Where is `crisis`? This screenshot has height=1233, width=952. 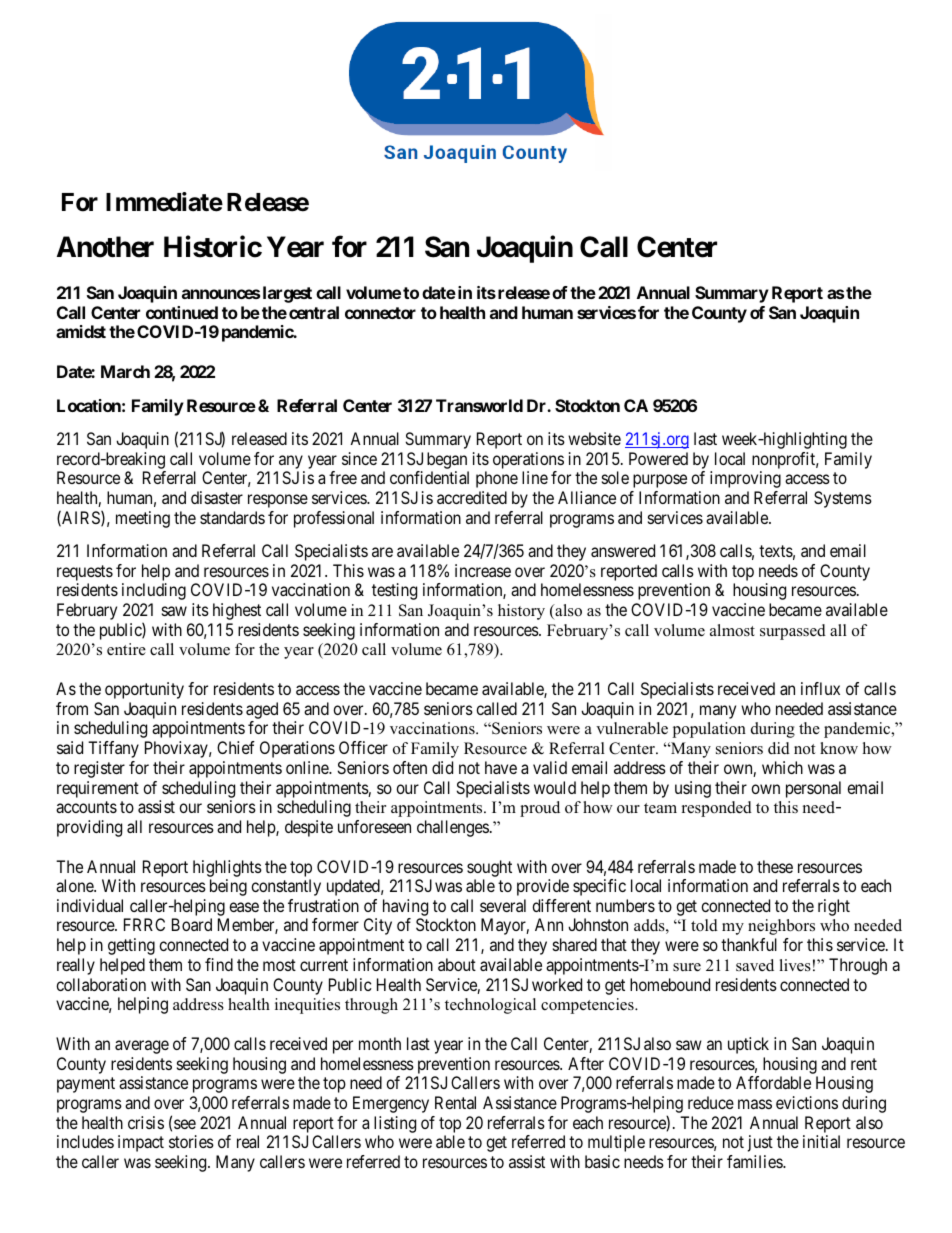
crisis is located at coordinates (146, 1122).
